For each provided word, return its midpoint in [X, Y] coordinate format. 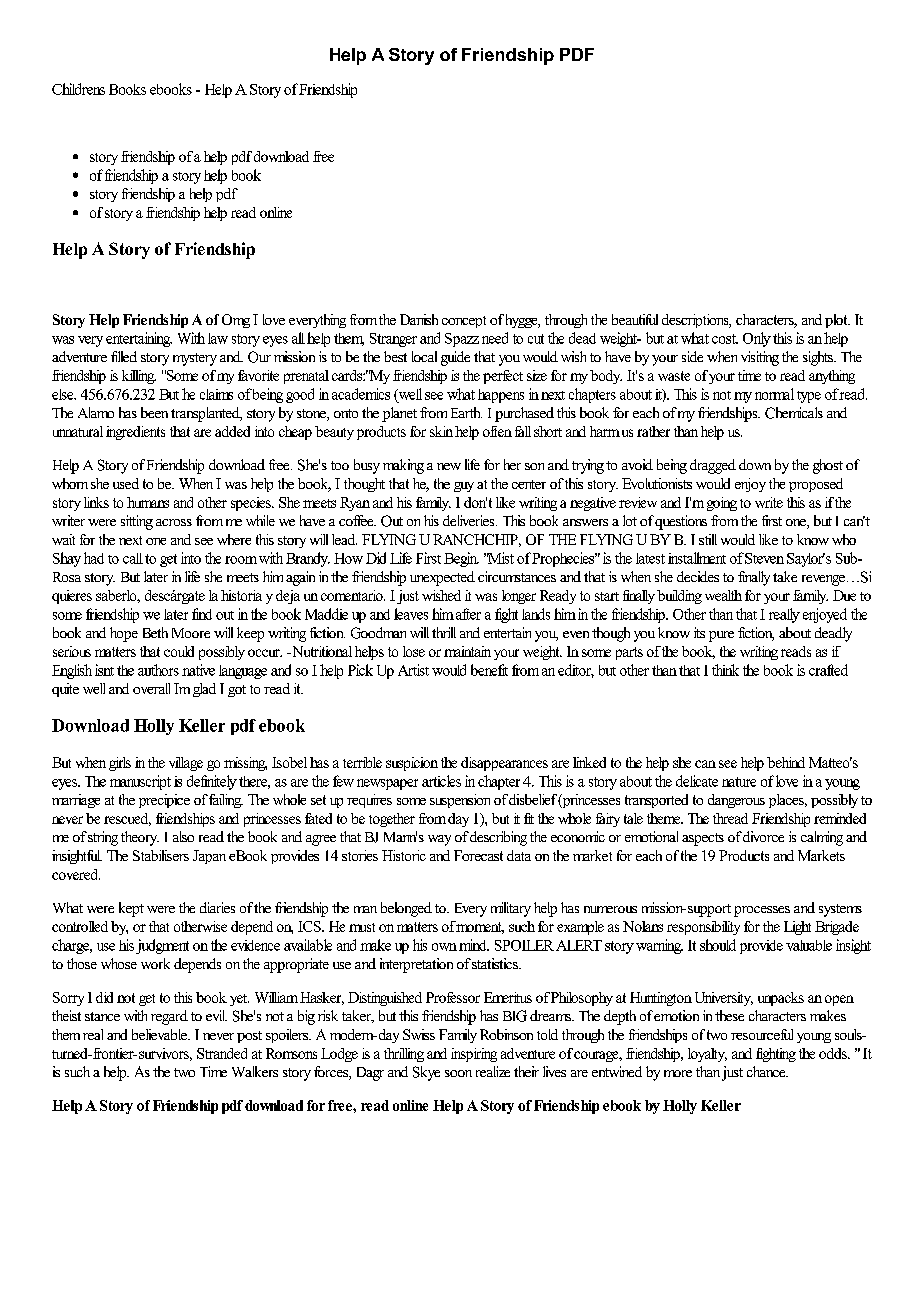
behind [786, 762]
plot [837, 321]
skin [441, 431]
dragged [713, 466]
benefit [489, 670]
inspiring [474, 1055]
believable [160, 1034]
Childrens [78, 89]
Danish [419, 319]
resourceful [762, 1034]
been [154, 412]
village [186, 764]
